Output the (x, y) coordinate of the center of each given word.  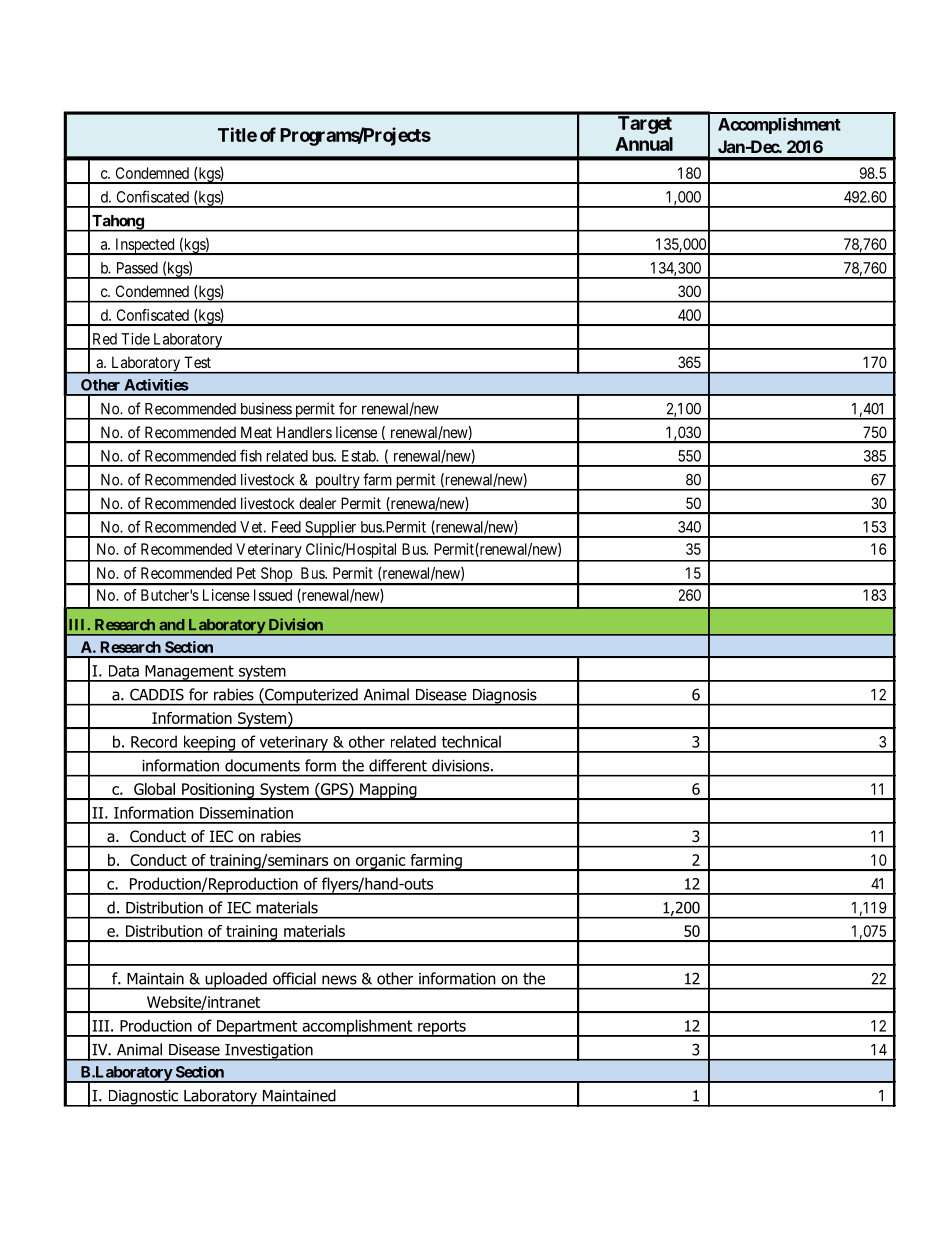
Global (154, 789)
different (398, 765)
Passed (137, 268)
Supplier (331, 529)
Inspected (145, 246)
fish (251, 455)
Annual (644, 144)
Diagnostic (143, 1098)
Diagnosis (504, 697)
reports (442, 1028)
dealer (317, 503)
